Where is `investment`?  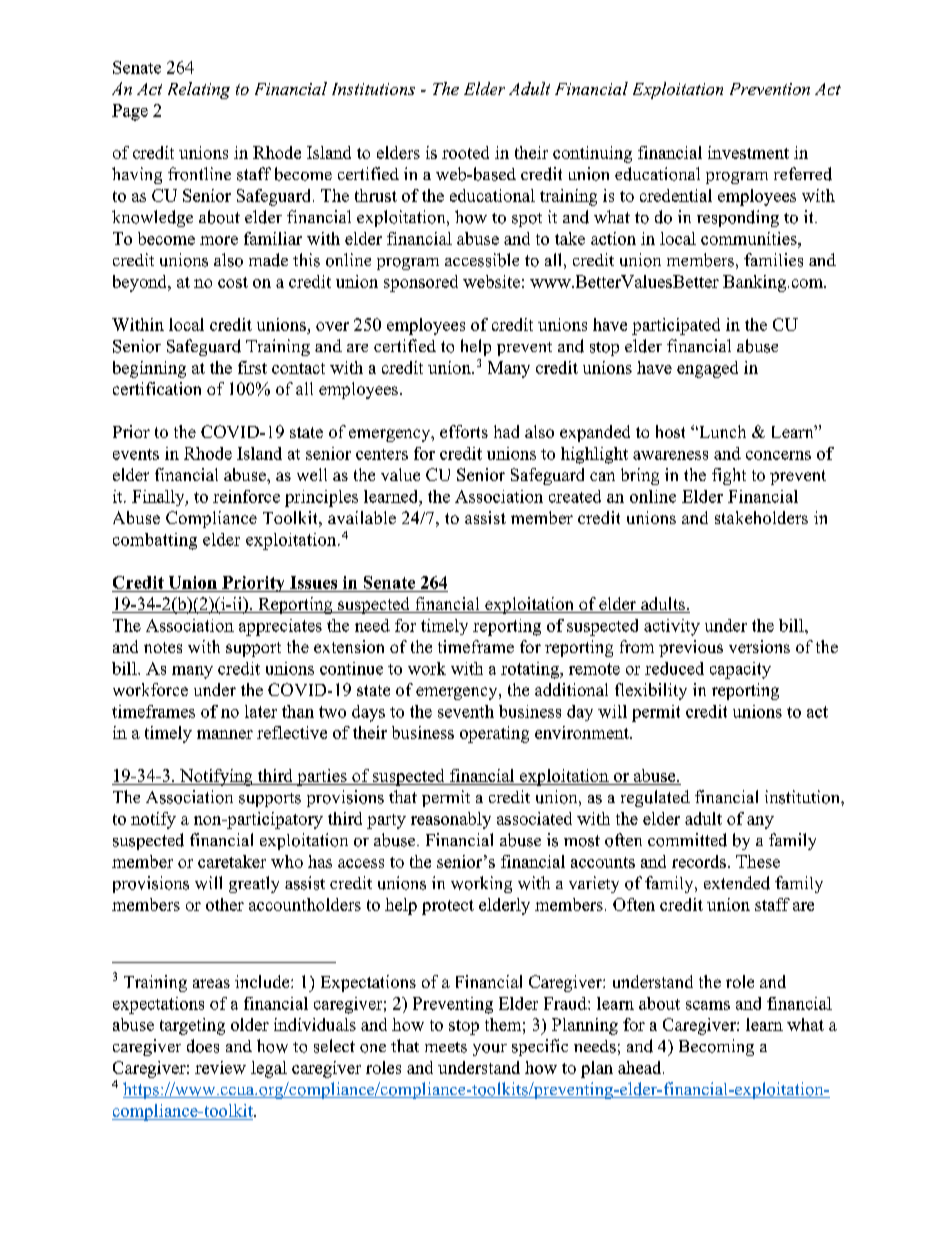 investment is located at coordinates (748, 152).
